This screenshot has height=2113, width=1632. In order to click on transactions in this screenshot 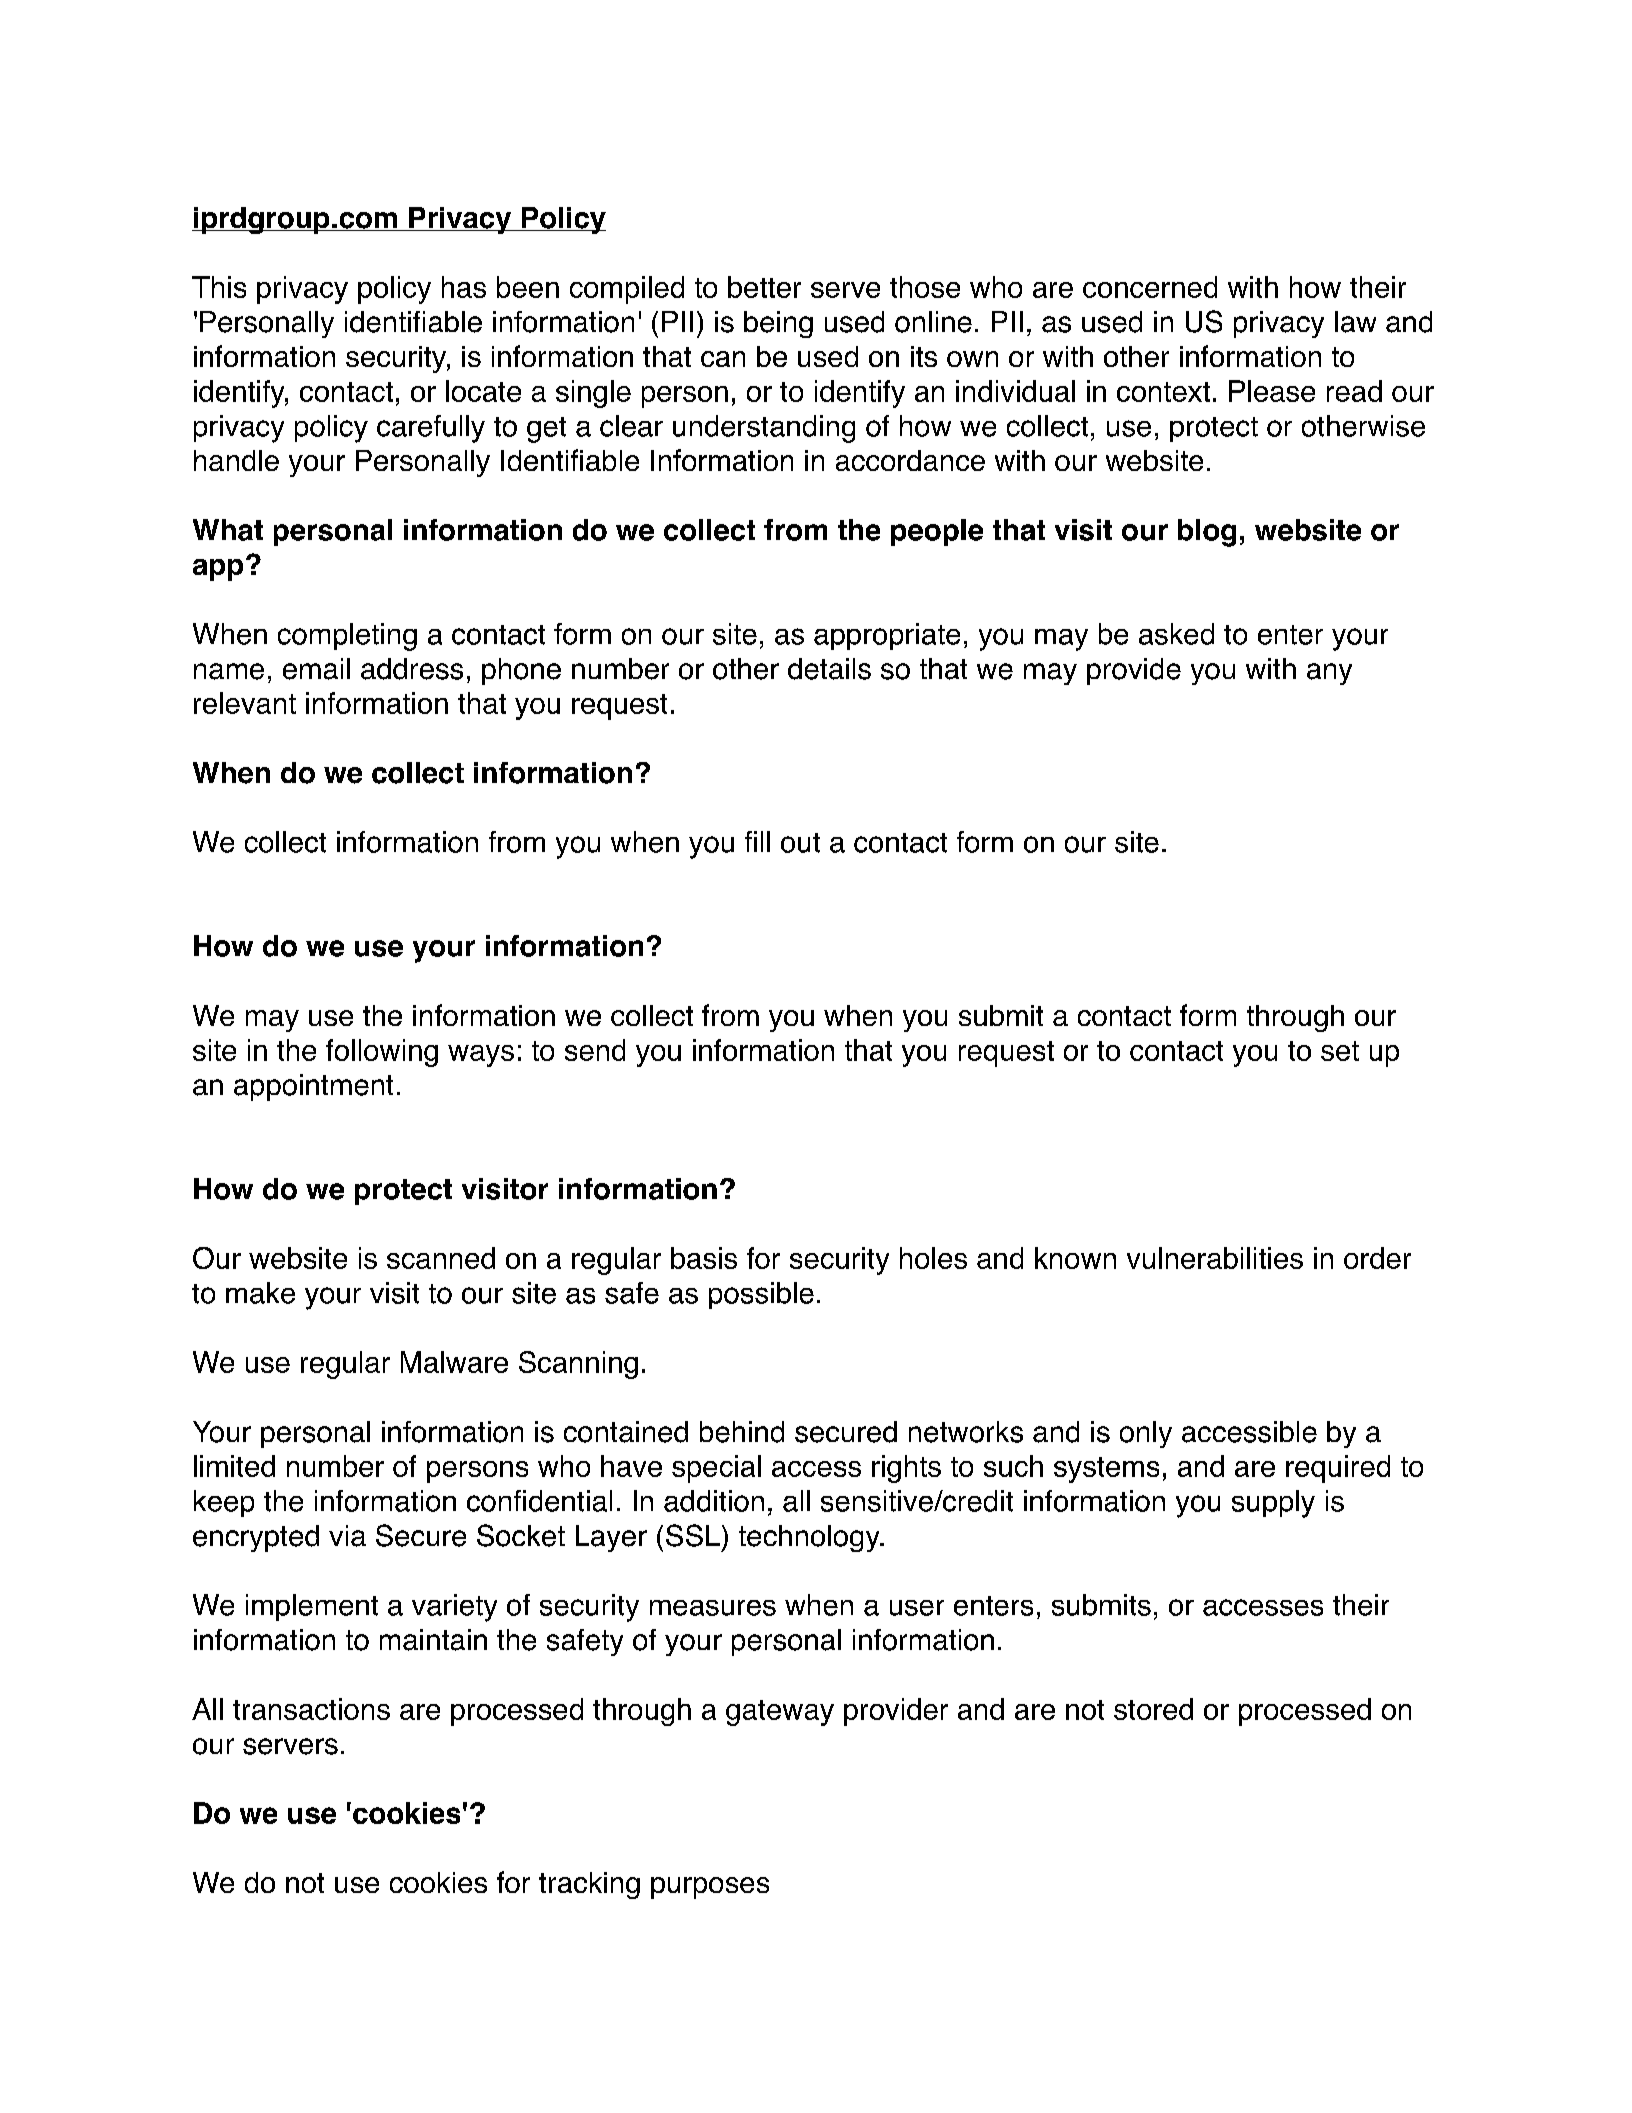, I will do `click(311, 1709)`.
